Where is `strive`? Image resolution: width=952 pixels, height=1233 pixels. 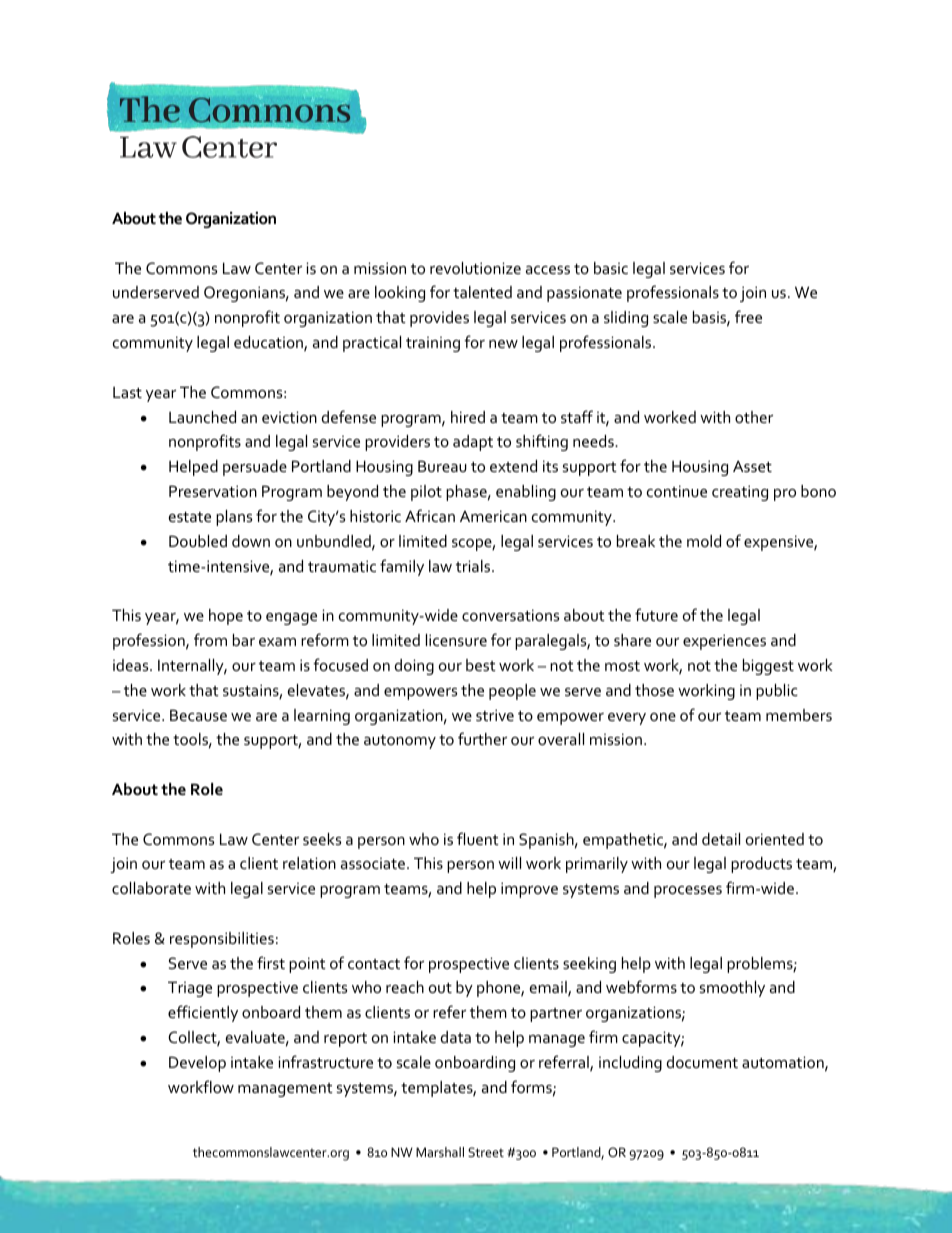
strive is located at coordinates (495, 715).
